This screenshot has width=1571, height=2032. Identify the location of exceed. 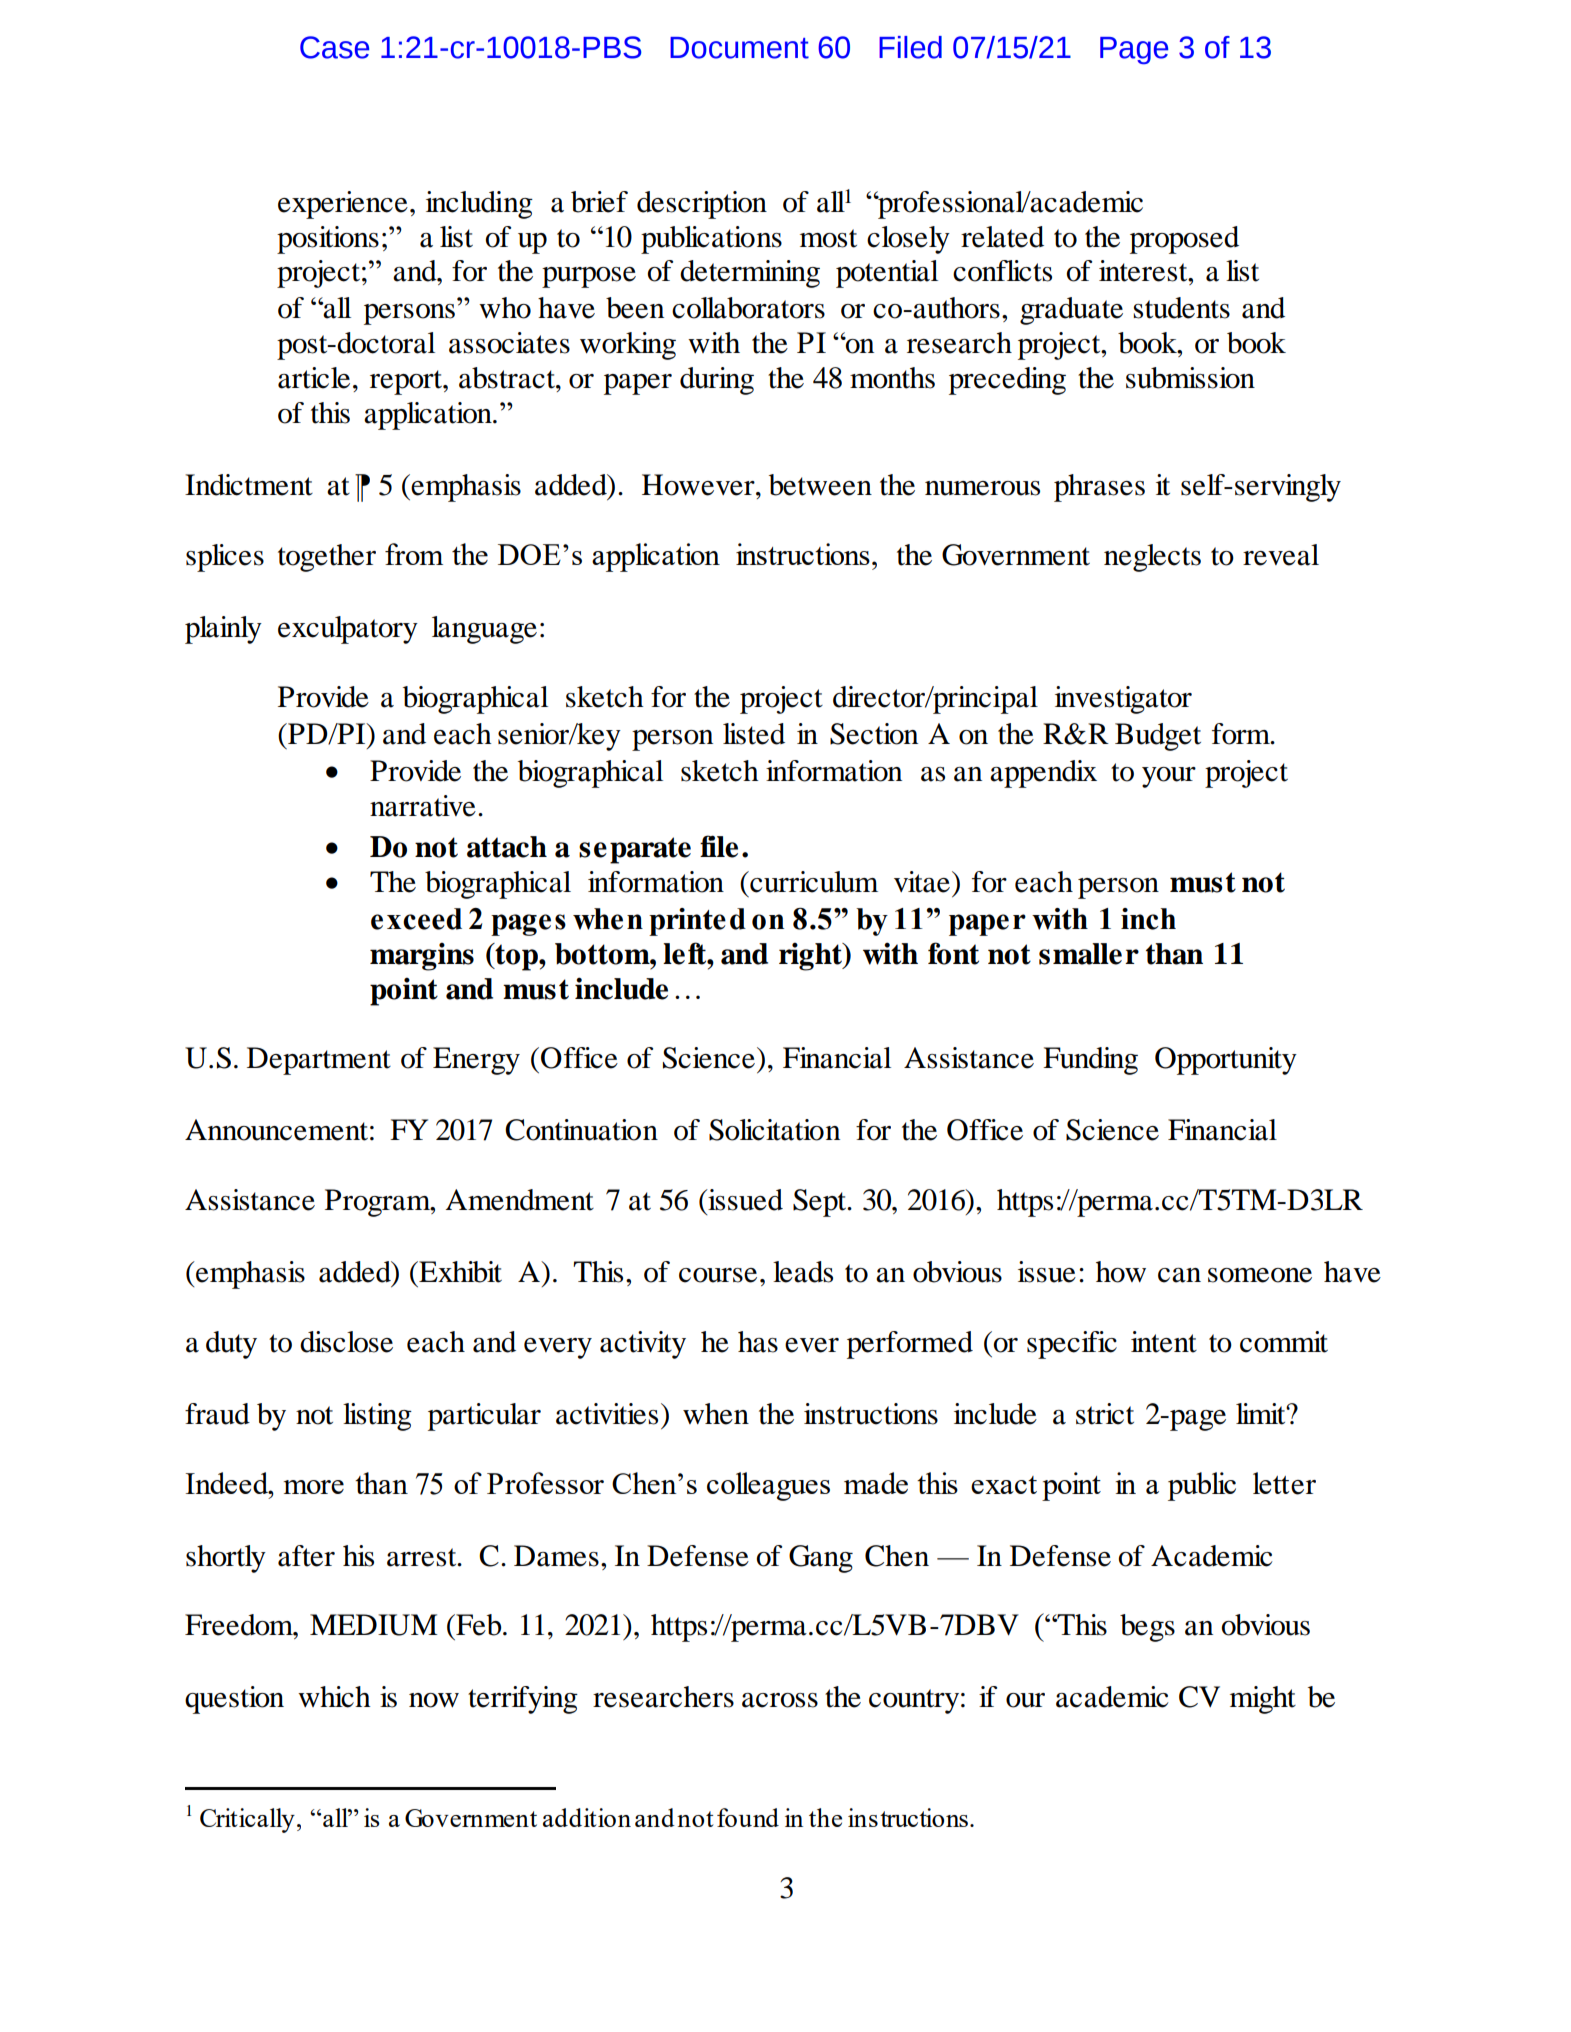
(416, 919).
